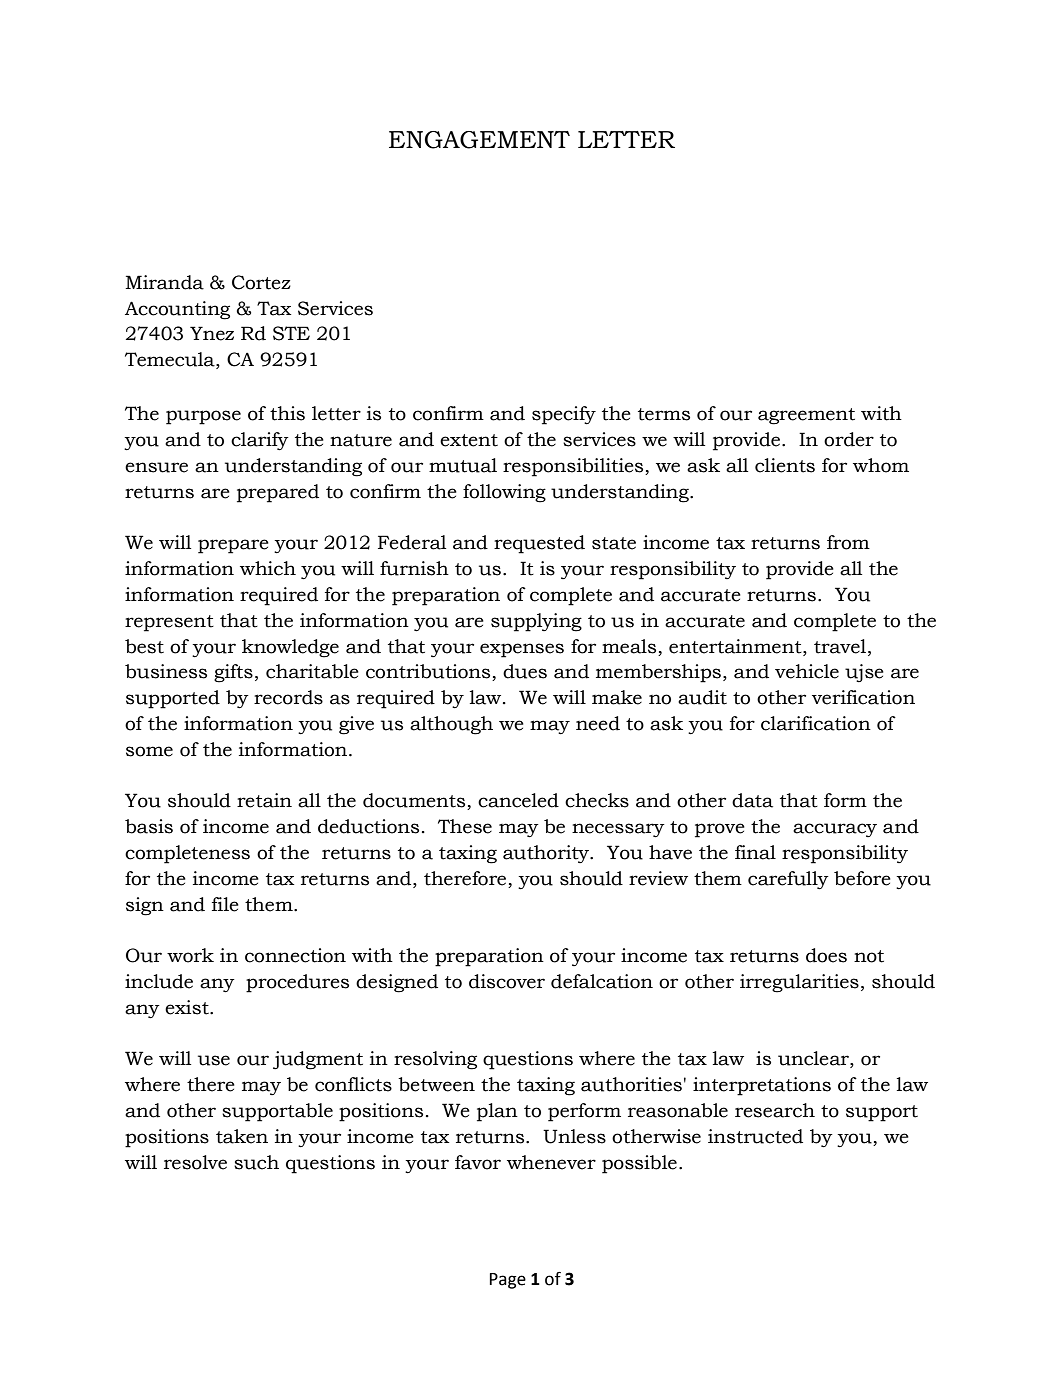 The image size is (1063, 1376). I want to click on ENGAGEMENT, so click(479, 140).
